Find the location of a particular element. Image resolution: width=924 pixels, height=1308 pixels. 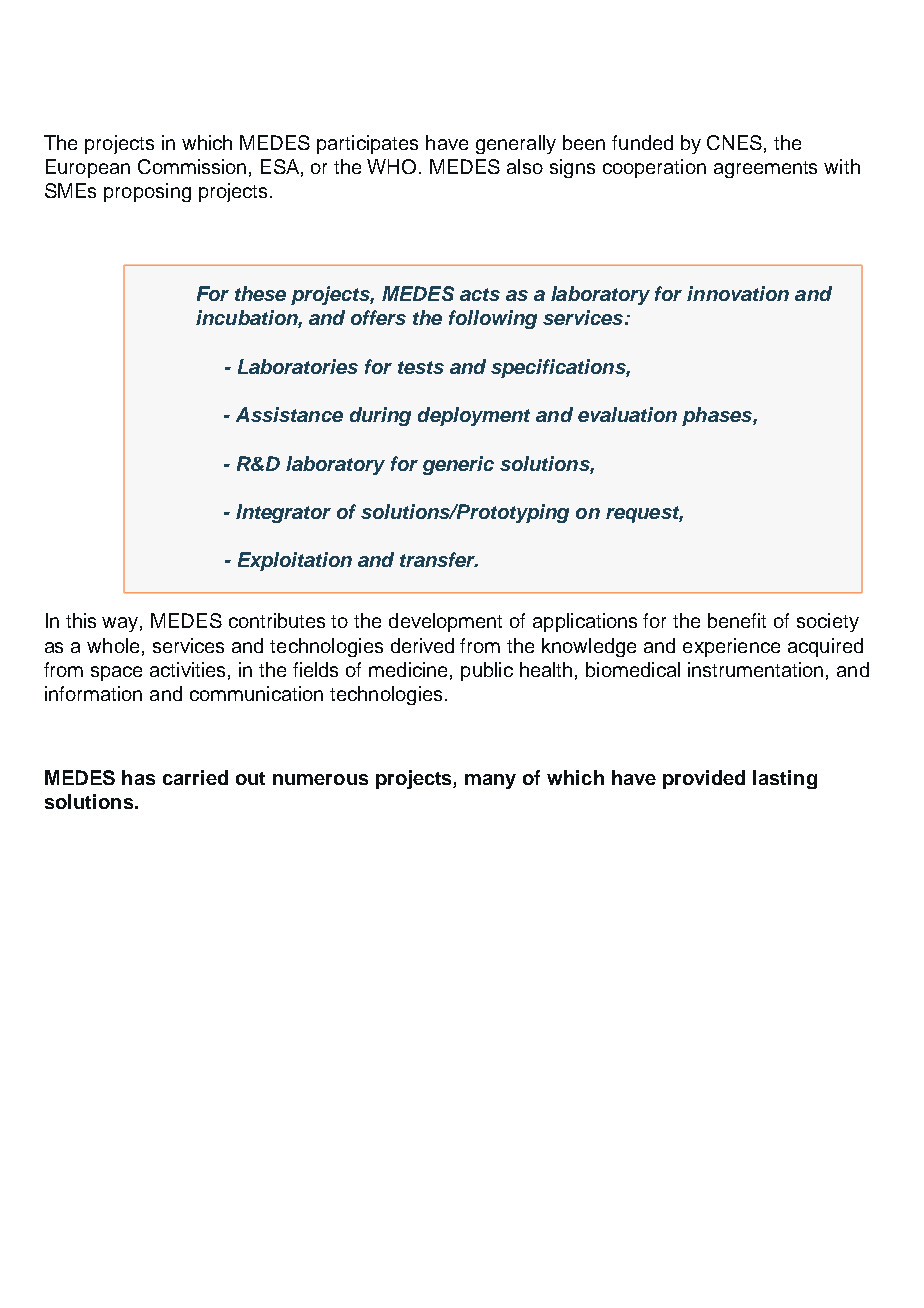

many is located at coordinates (490, 781).
